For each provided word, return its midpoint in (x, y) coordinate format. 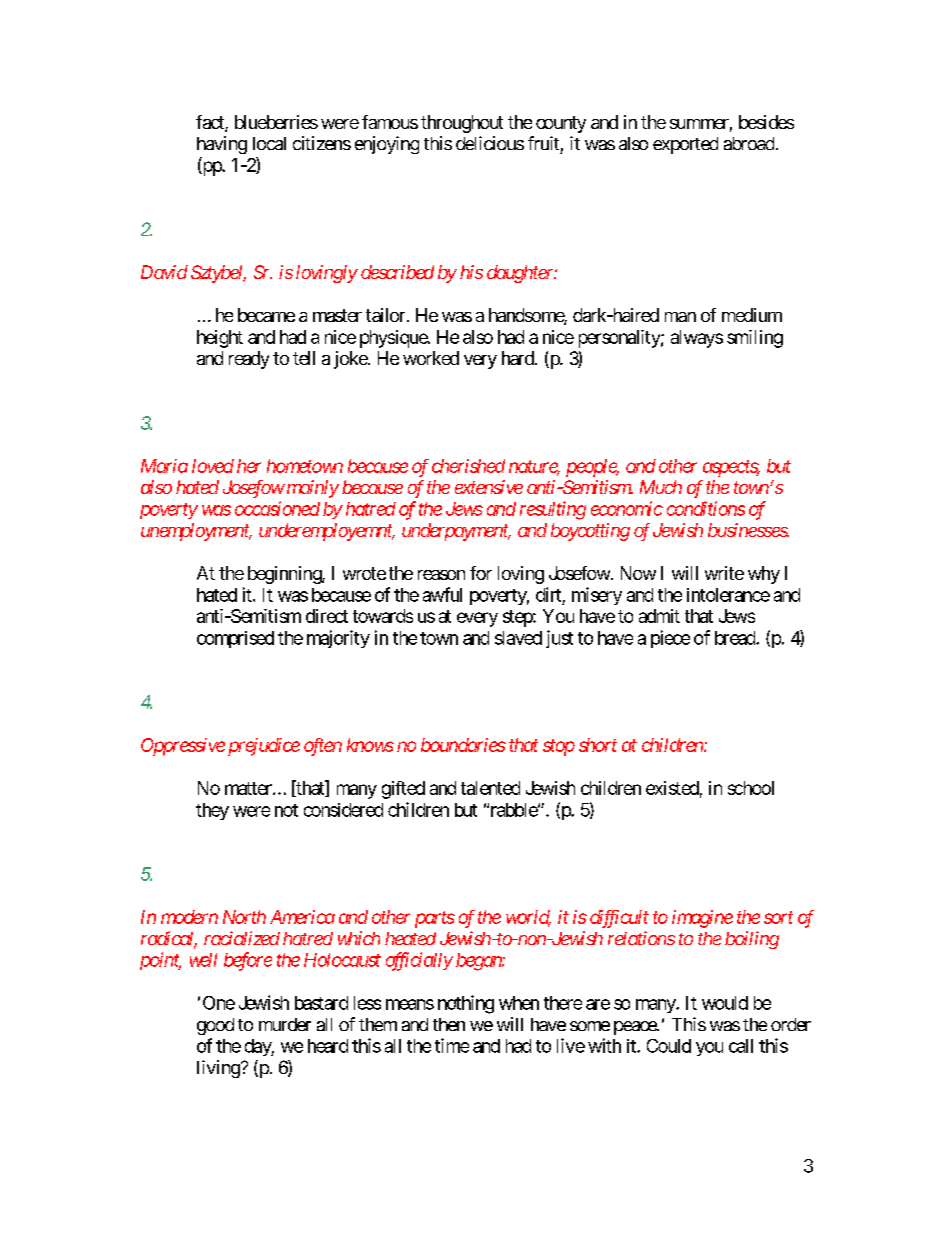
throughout (462, 124)
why (764, 575)
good (215, 1026)
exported (685, 145)
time (452, 1045)
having (222, 145)
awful (442, 594)
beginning (285, 575)
